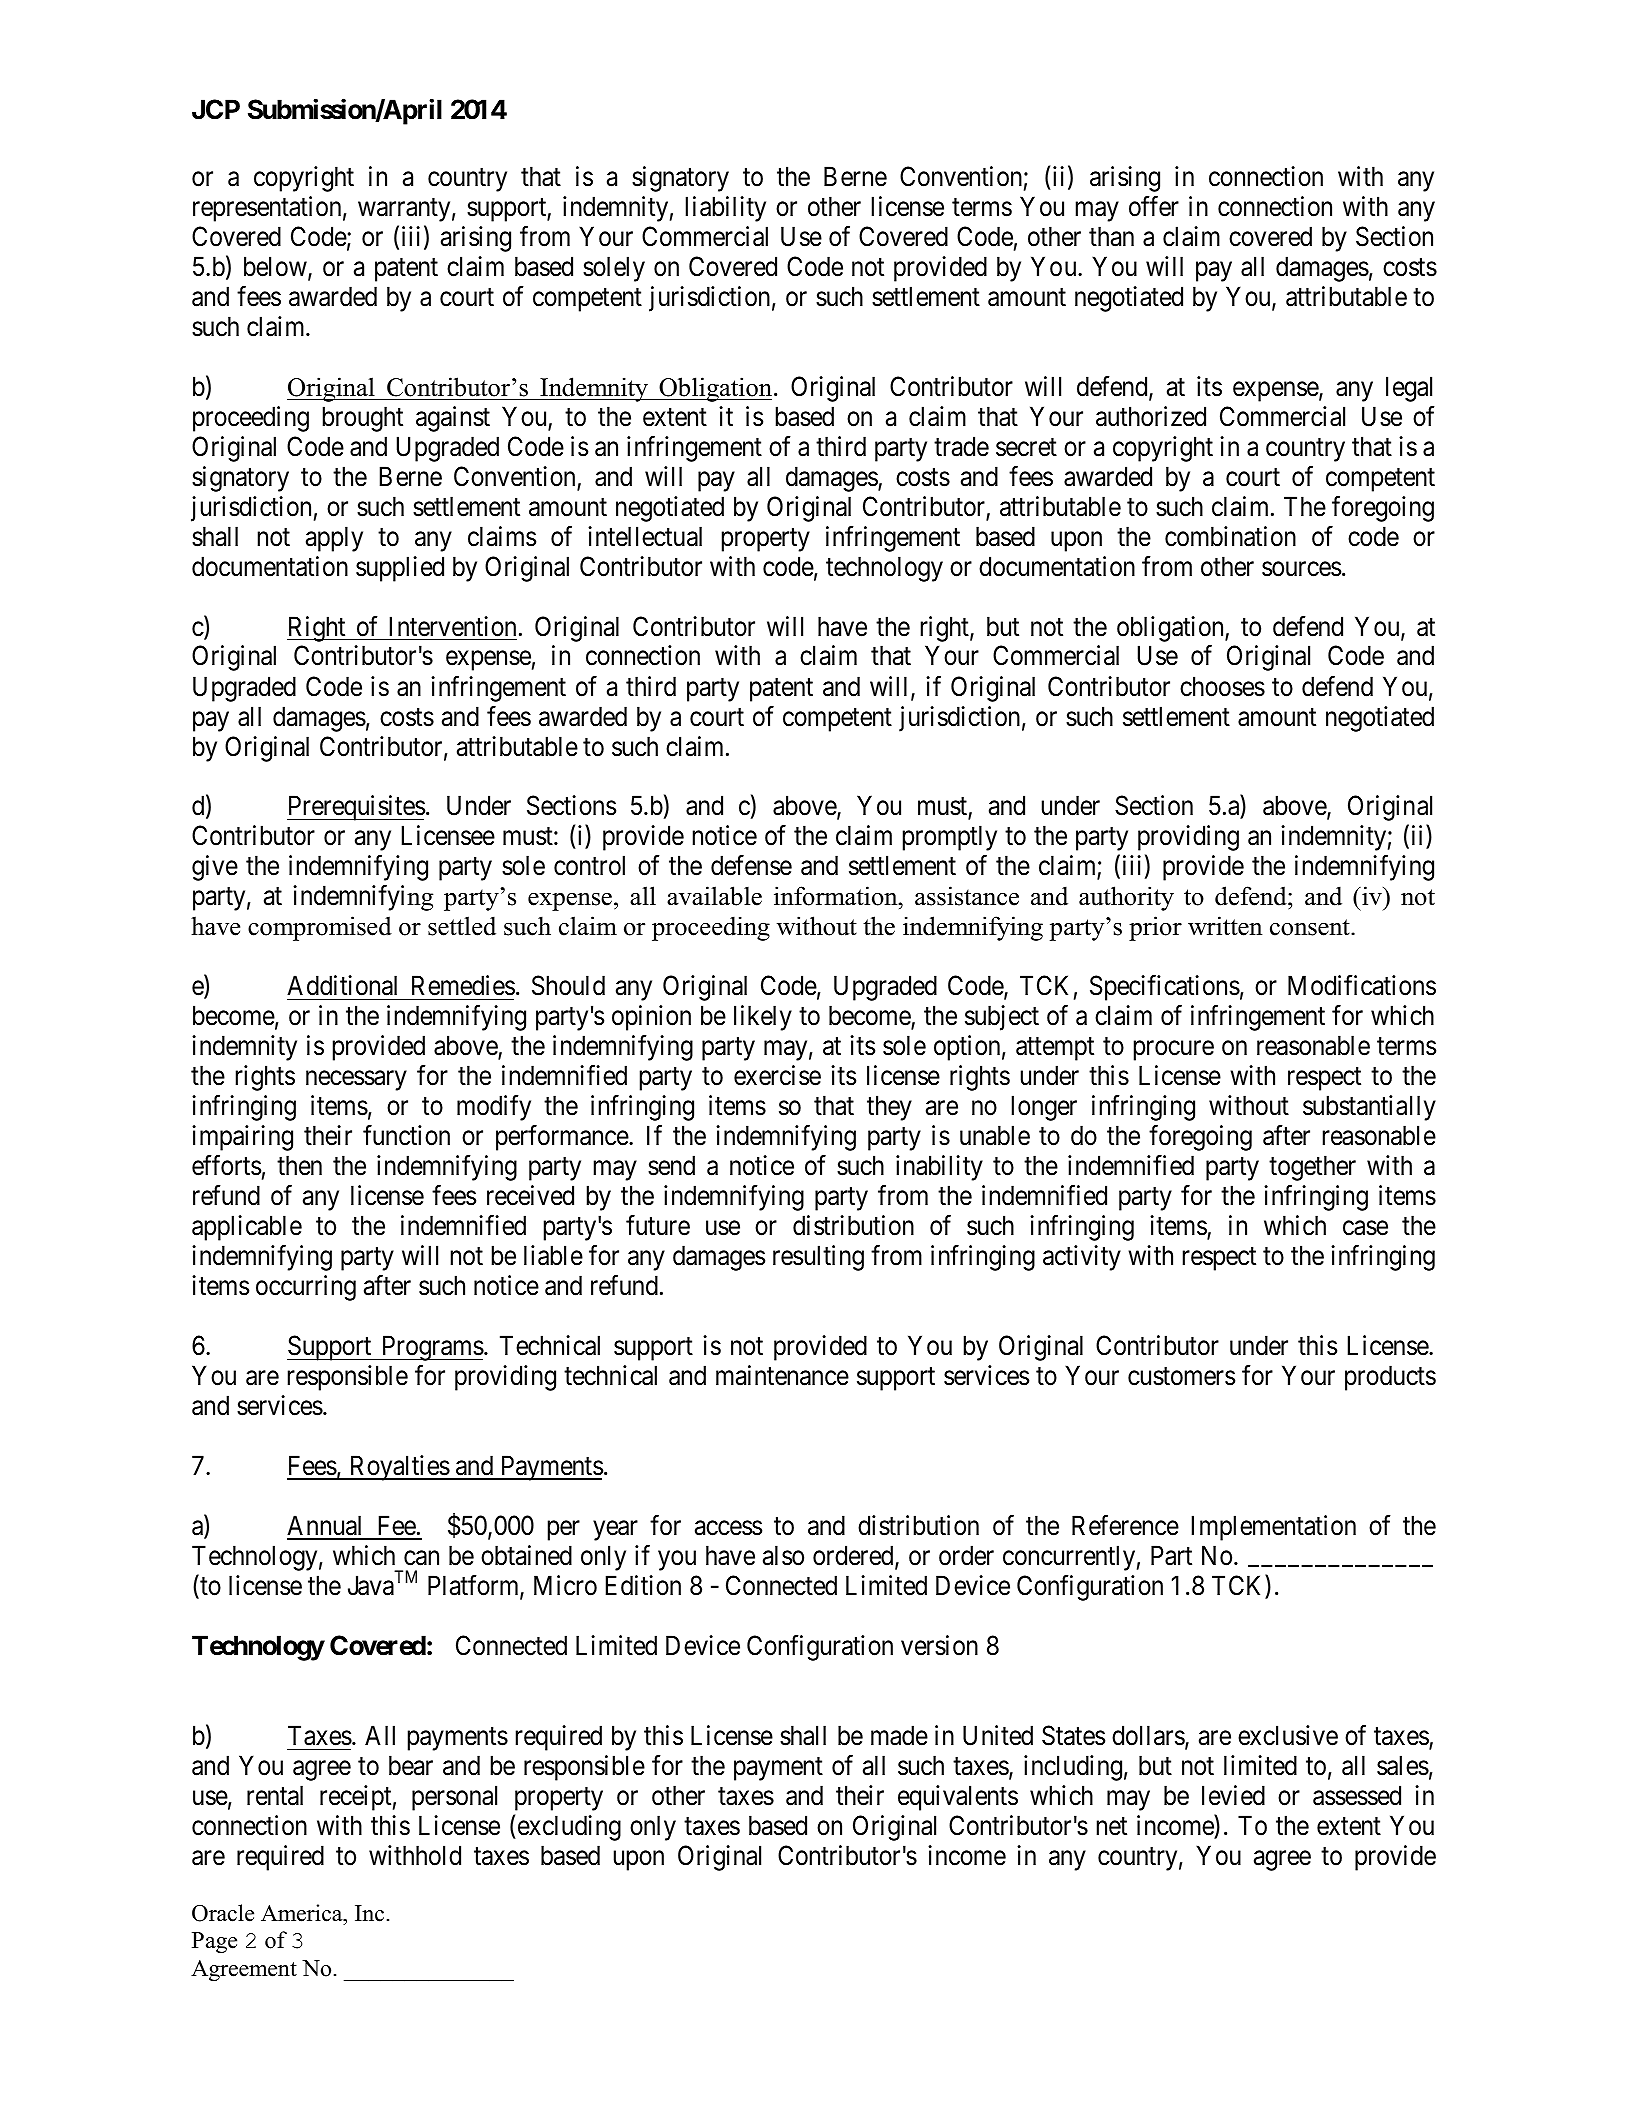  I want to click on supplied, so click(400, 569).
